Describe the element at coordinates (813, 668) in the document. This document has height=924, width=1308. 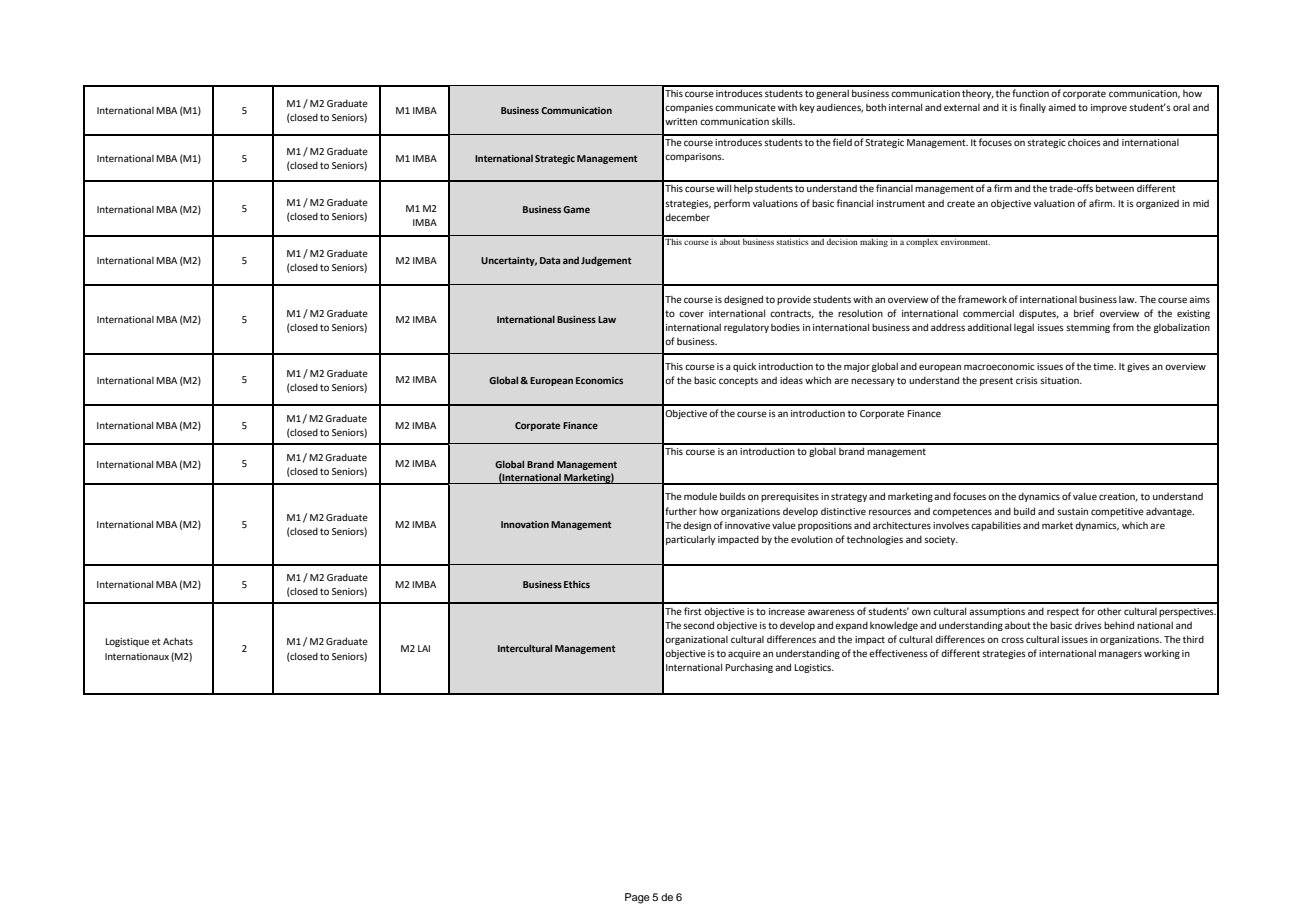
I see `Logistics` at that location.
